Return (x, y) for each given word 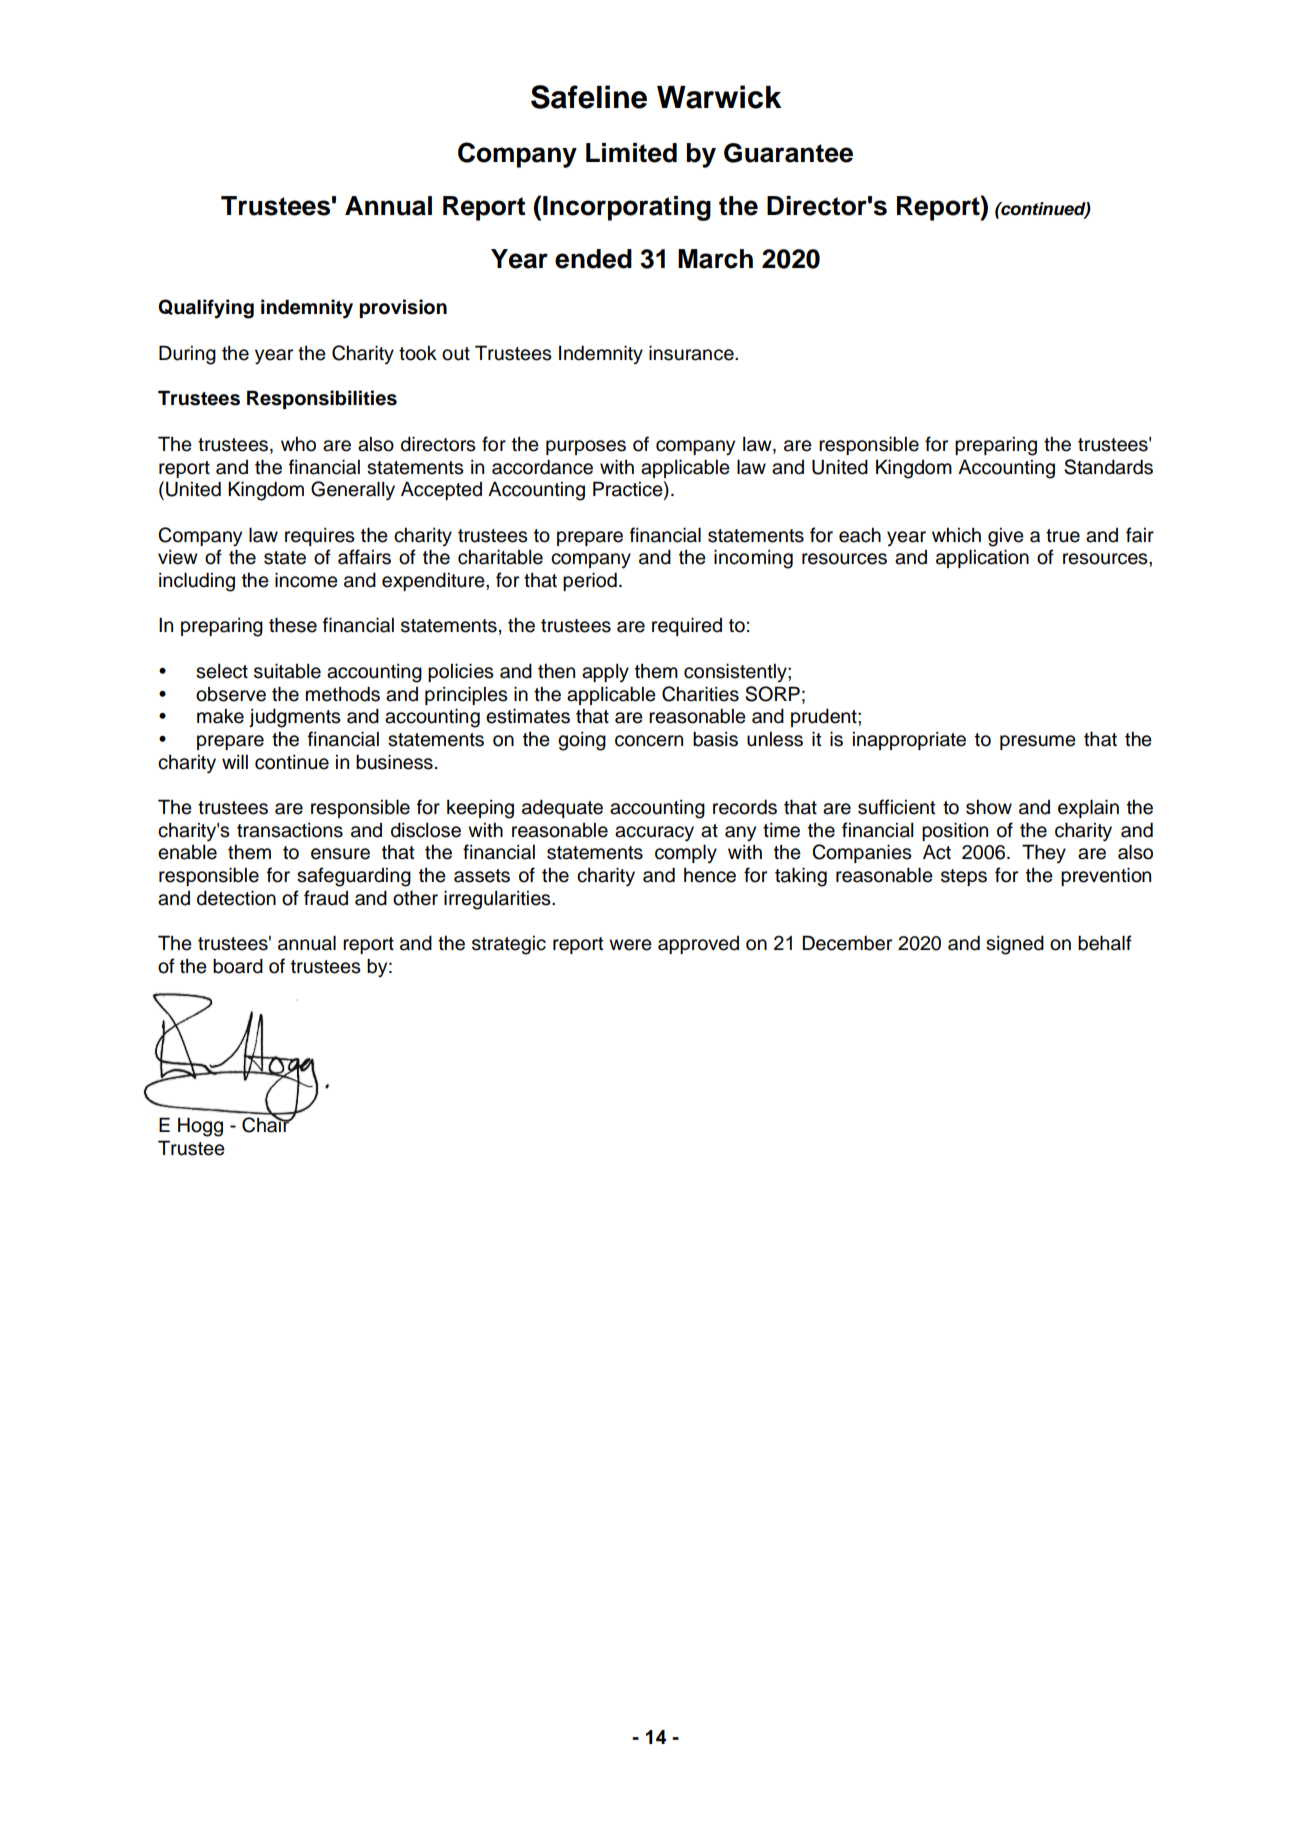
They (1044, 853)
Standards (1108, 467)
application (982, 558)
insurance (692, 353)
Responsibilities (322, 399)
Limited (631, 153)
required (687, 626)
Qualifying (206, 309)
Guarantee (788, 153)
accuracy (654, 834)
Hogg (200, 1127)
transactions (290, 830)
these (293, 625)
